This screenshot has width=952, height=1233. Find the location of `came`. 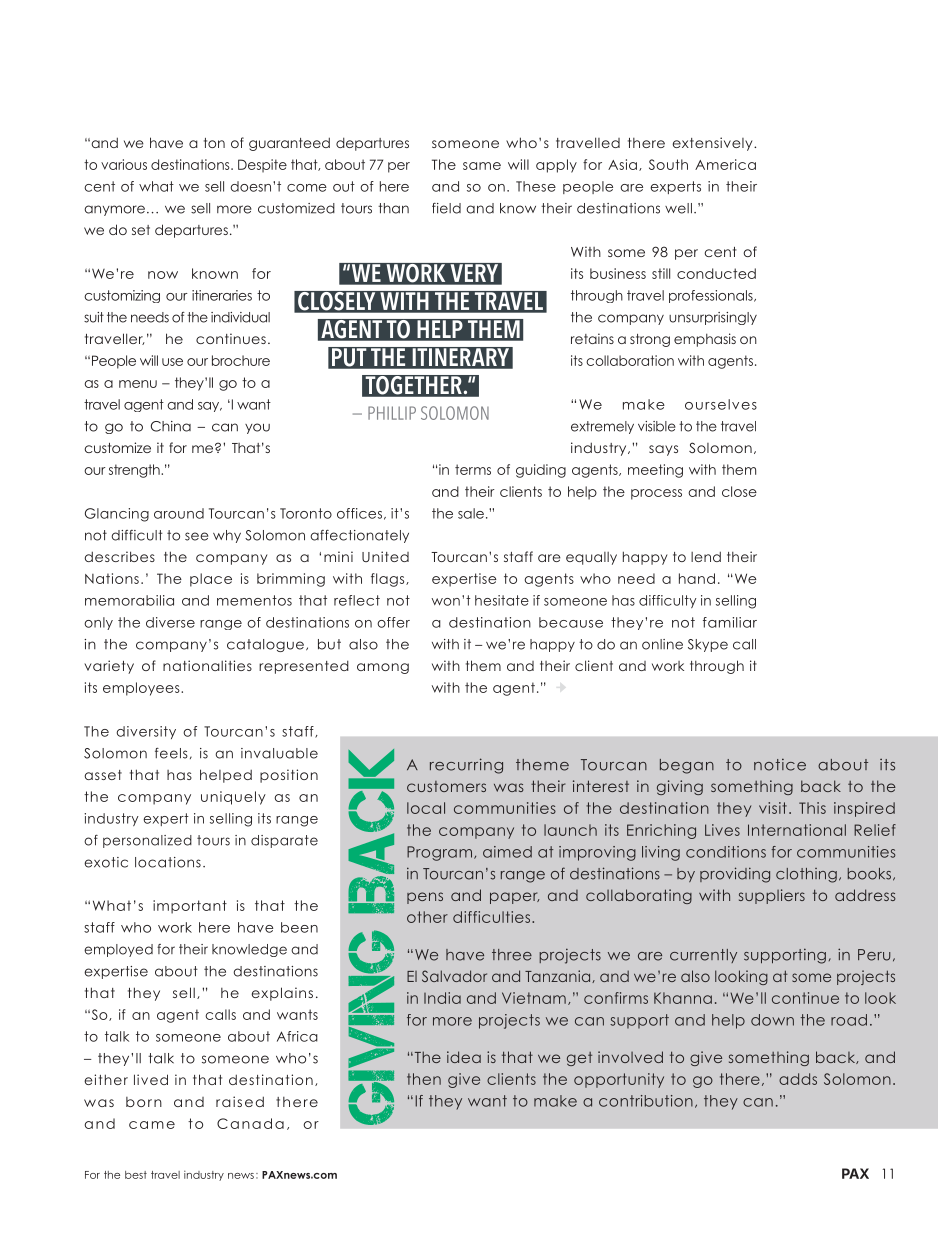

came is located at coordinates (152, 1125).
